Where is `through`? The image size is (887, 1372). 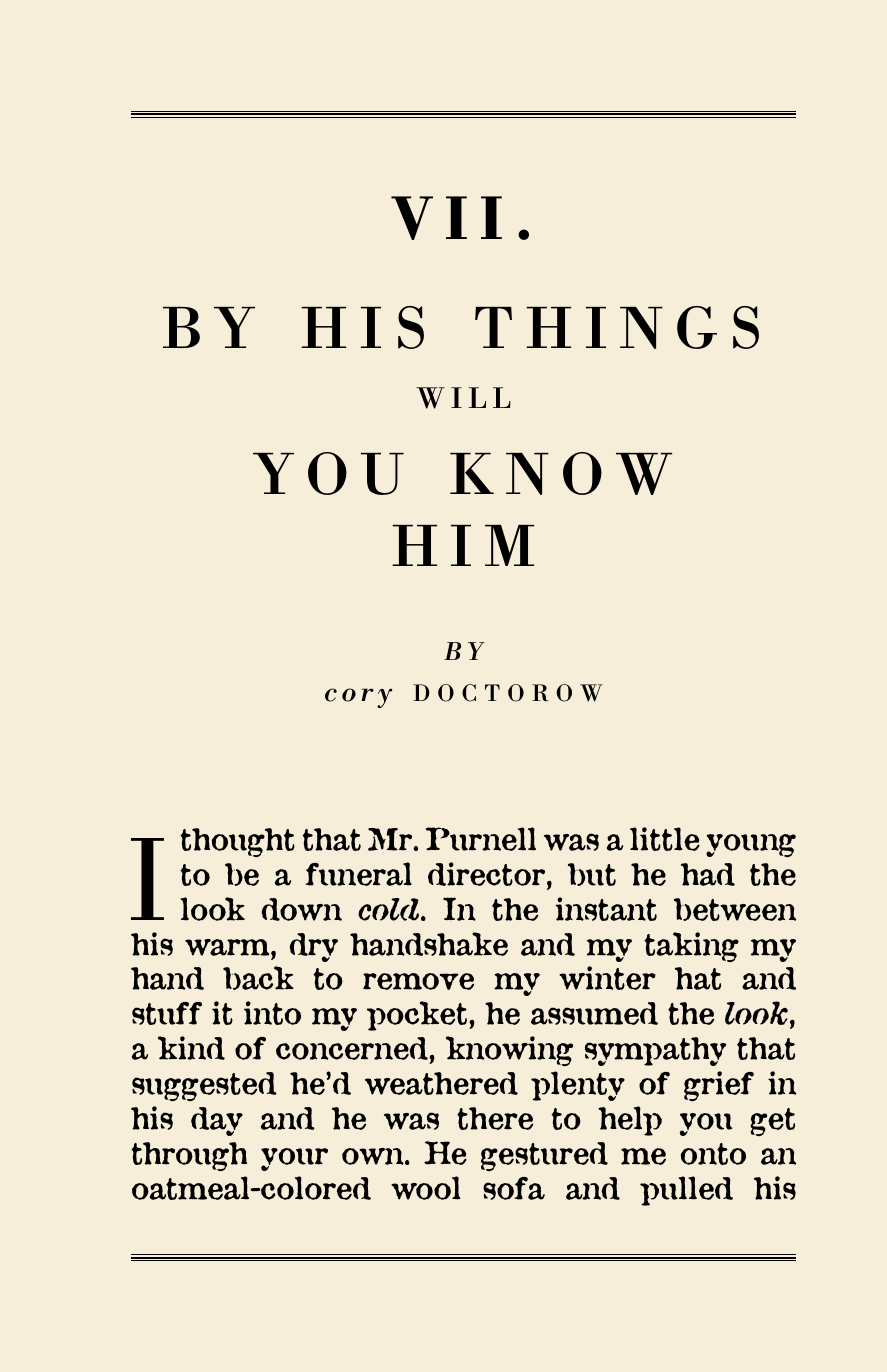
through is located at coordinates (189, 1157).
